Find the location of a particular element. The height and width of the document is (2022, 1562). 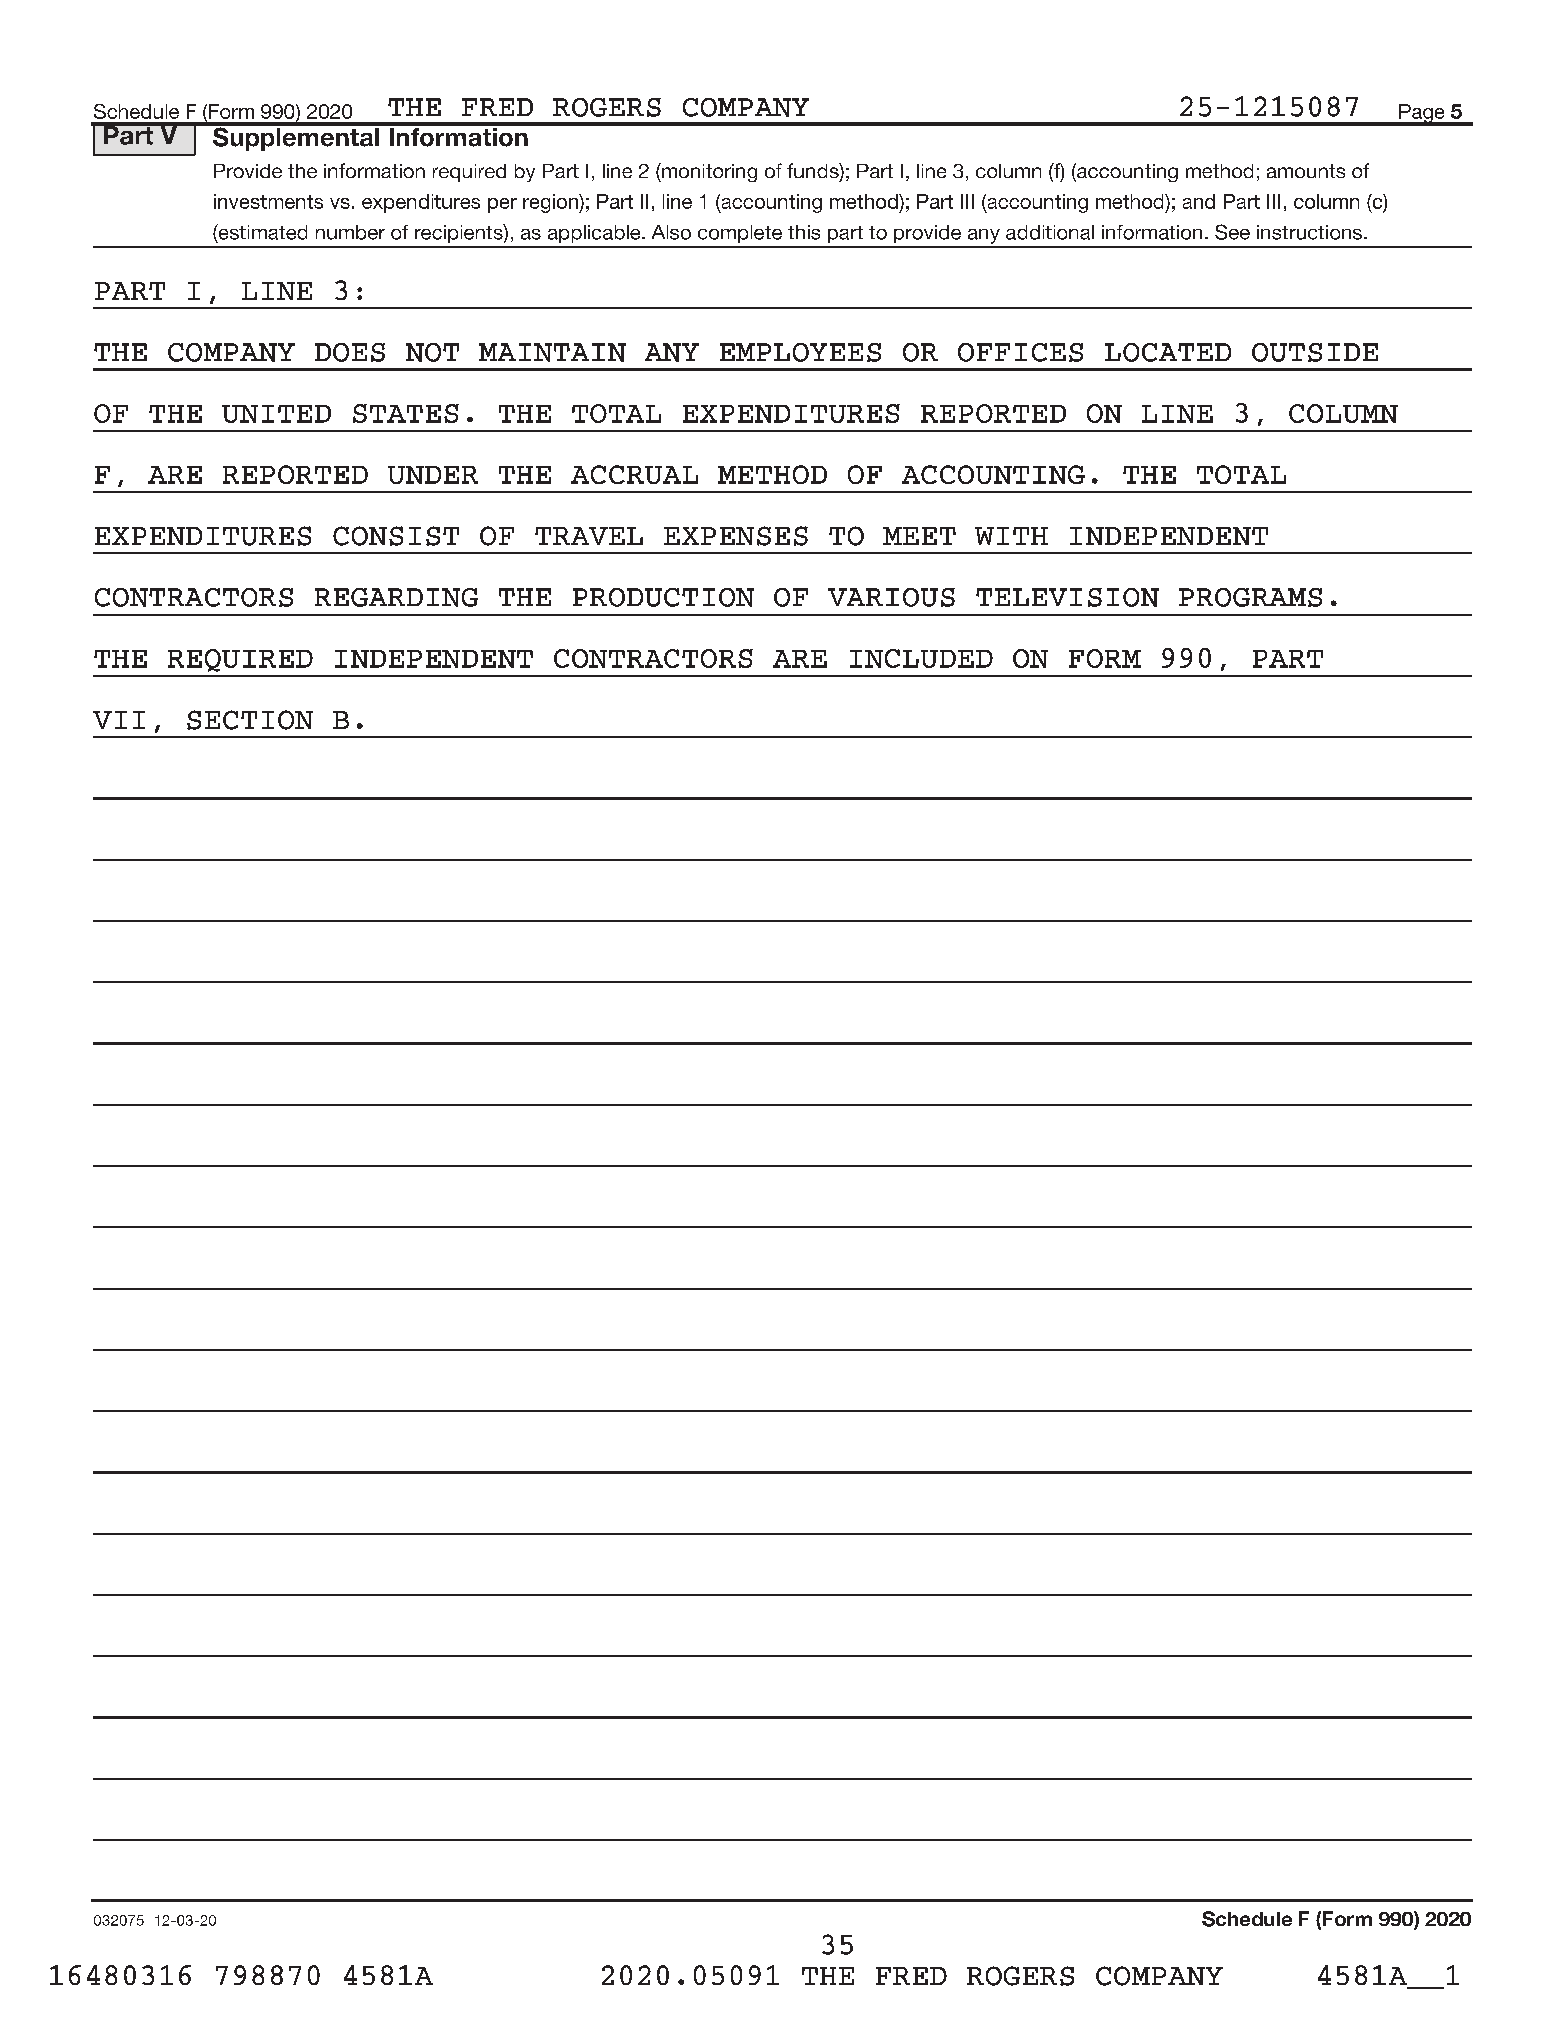

UNITED is located at coordinates (276, 414).
